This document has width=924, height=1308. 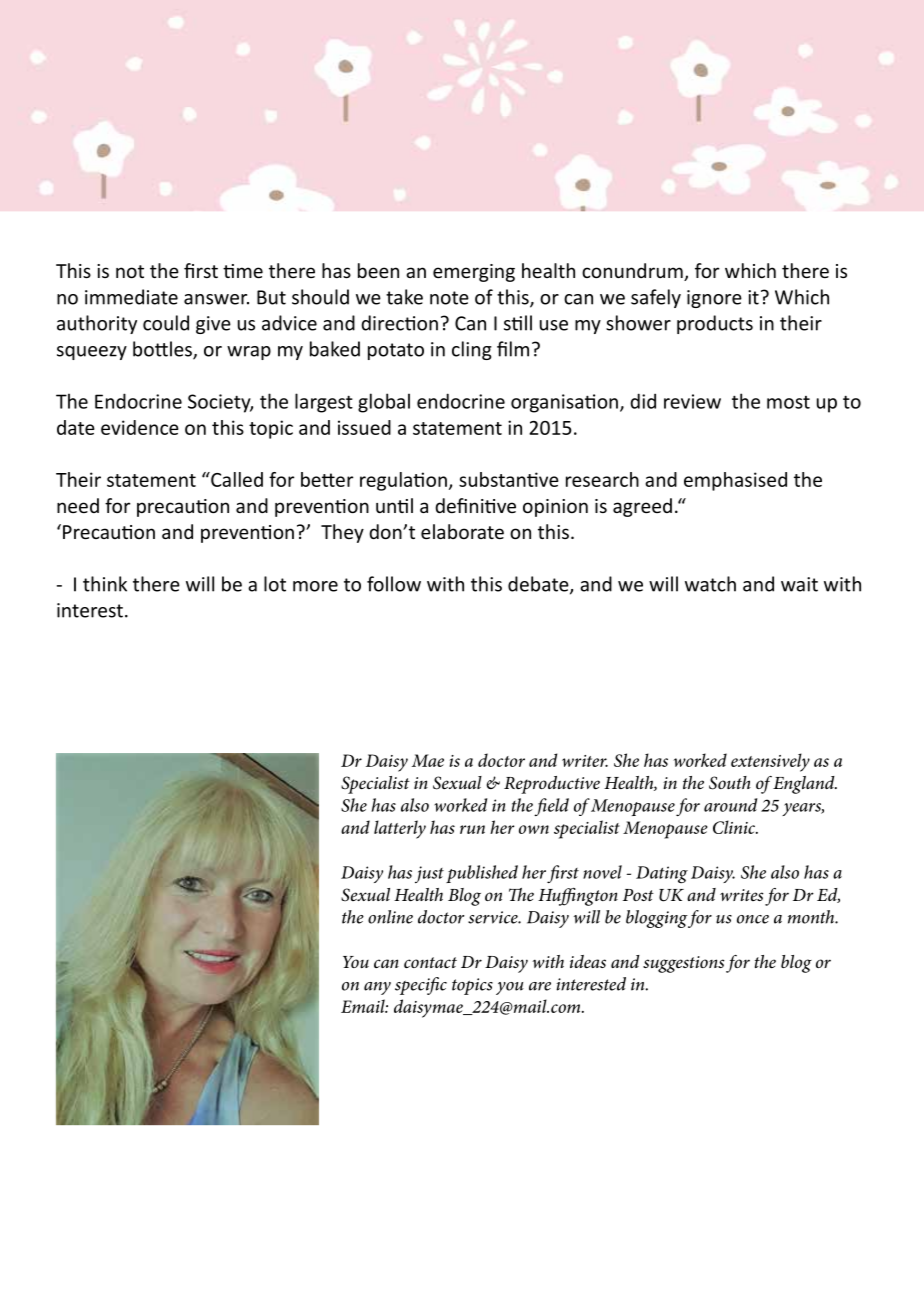 I want to click on emphasised, so click(x=735, y=481).
